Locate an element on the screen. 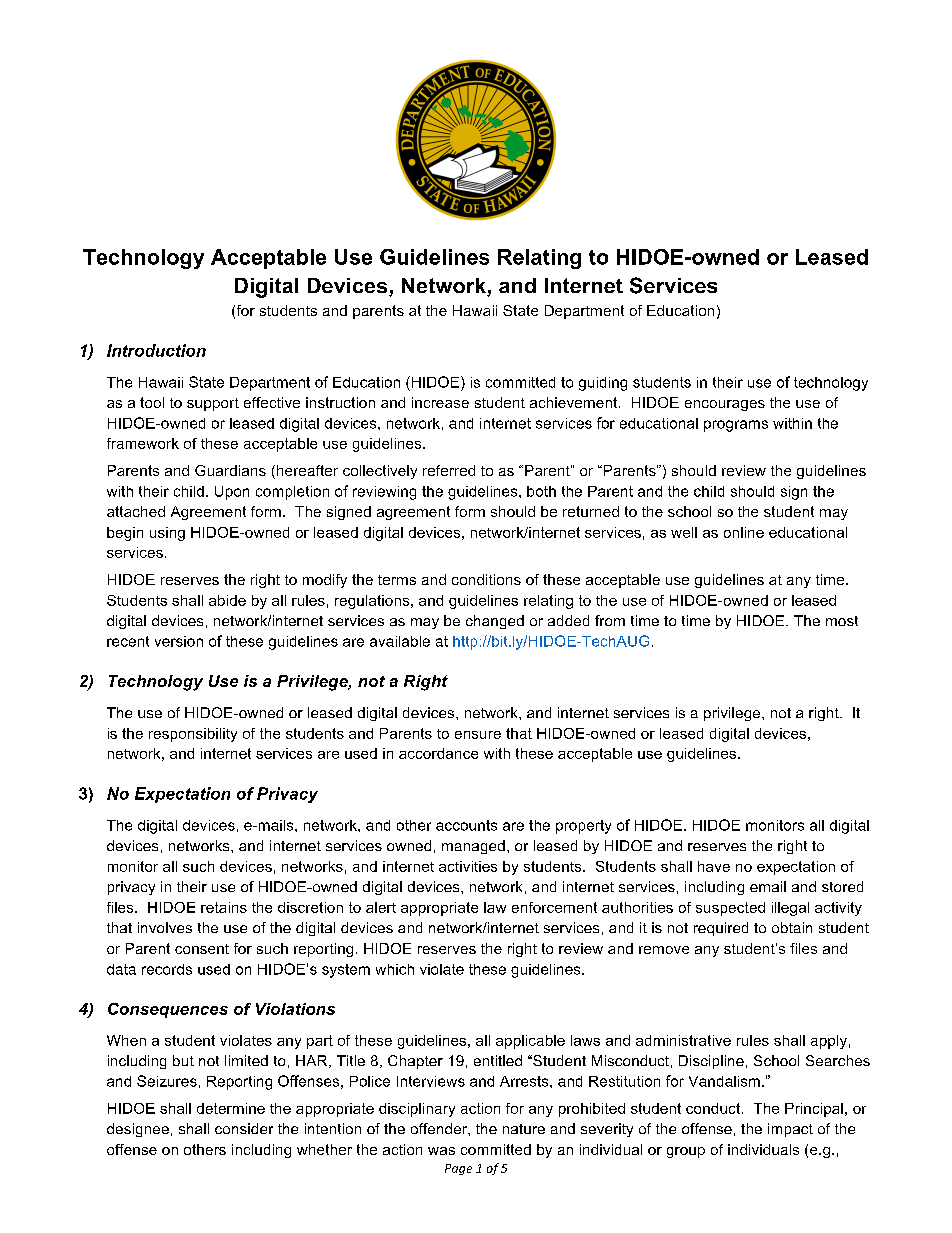 The width and height of the screenshot is (952, 1233). encourages is located at coordinates (725, 405).
